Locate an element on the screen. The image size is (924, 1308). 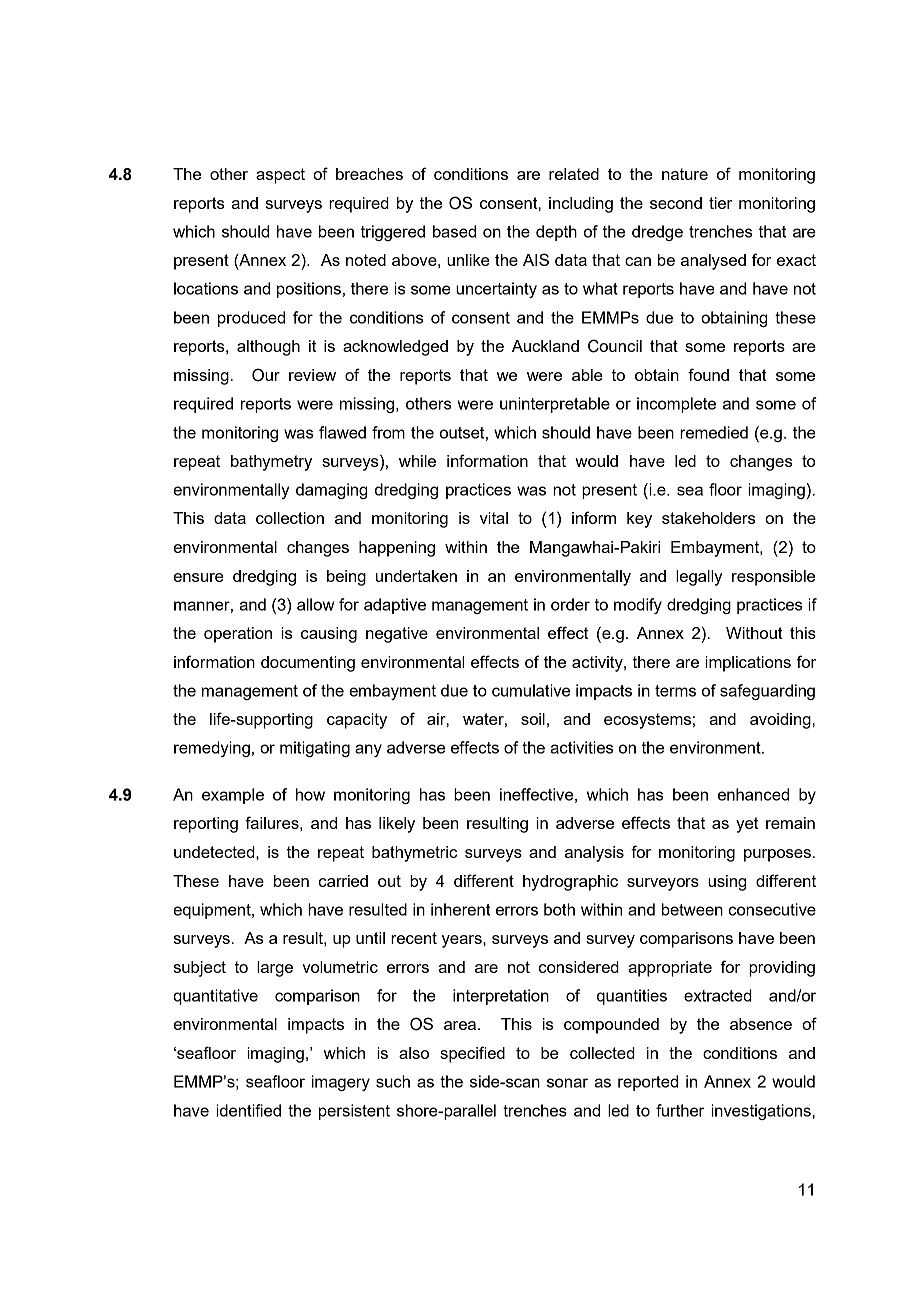
aspect is located at coordinates (280, 176).
